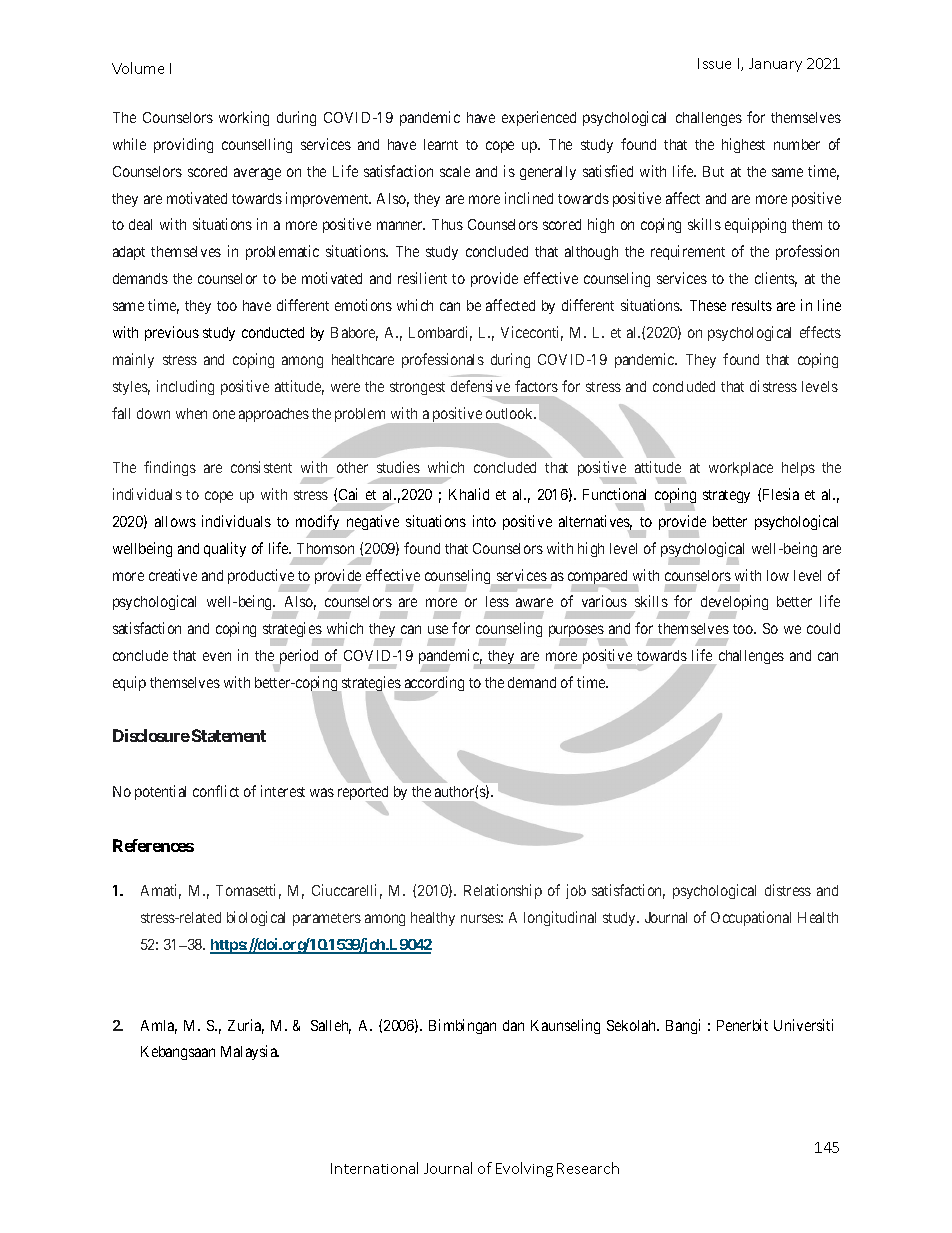  What do you see at coordinates (511, 413) in the page?
I see `outlook` at bounding box center [511, 413].
